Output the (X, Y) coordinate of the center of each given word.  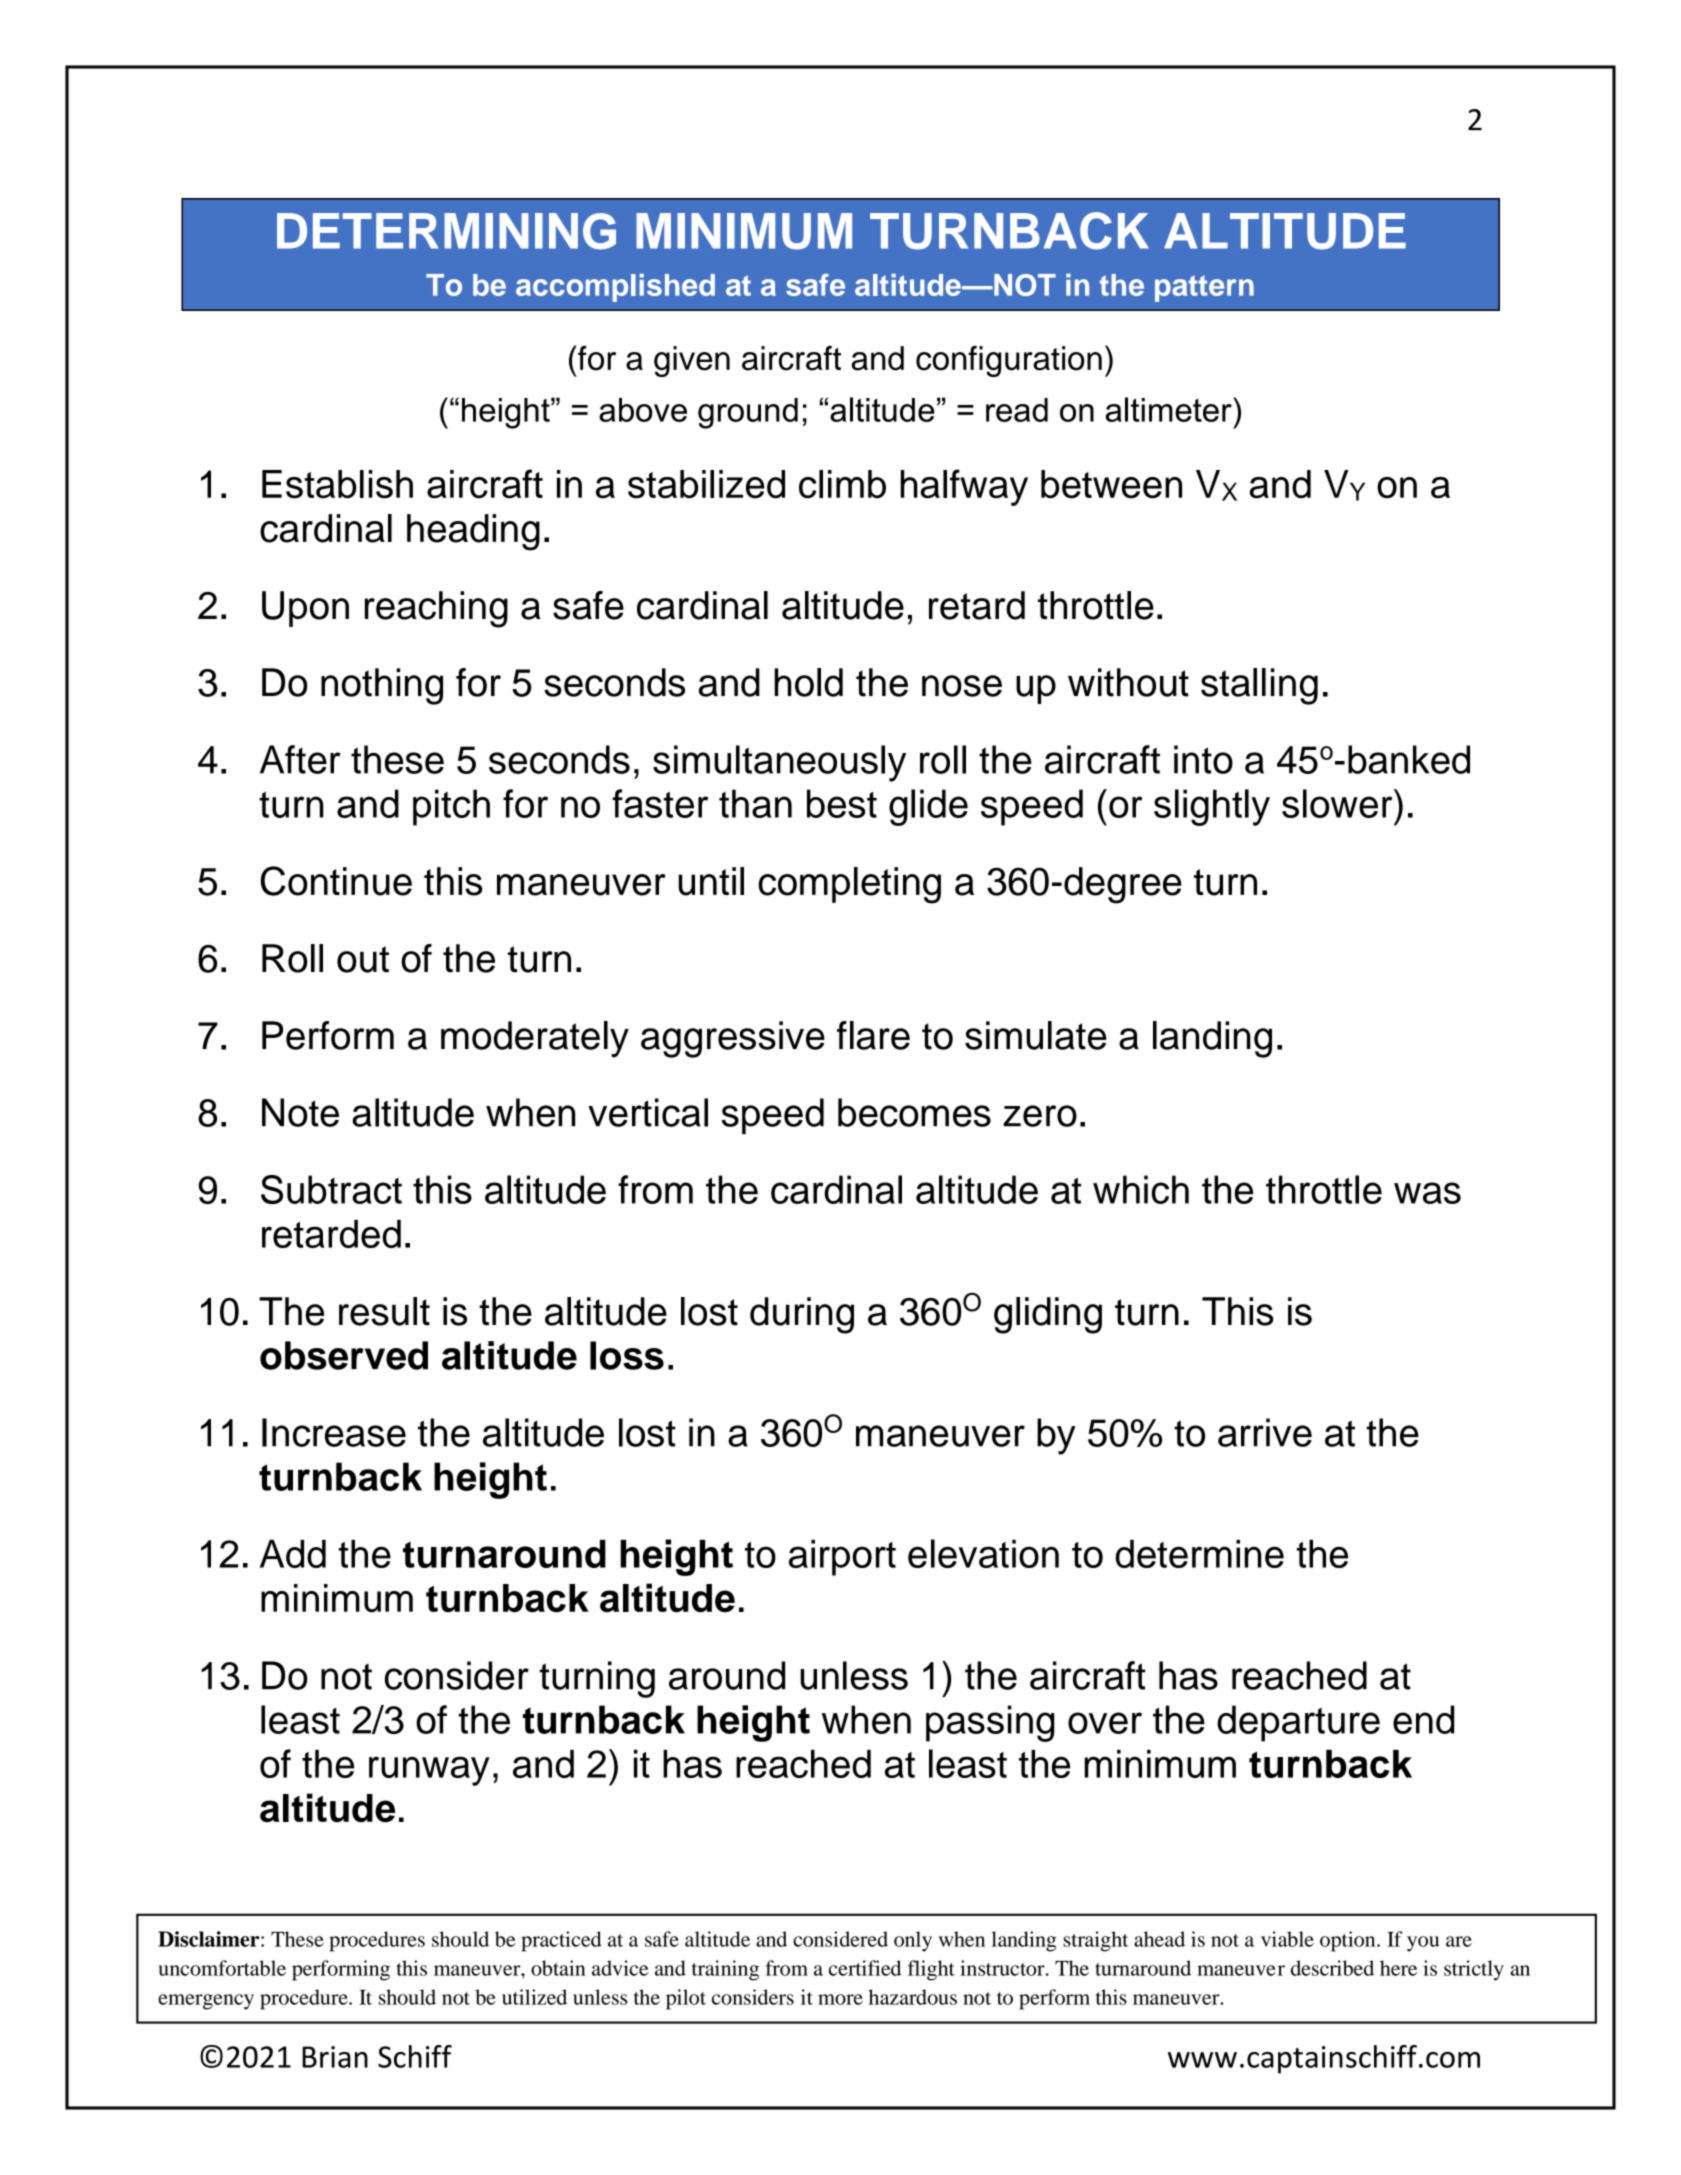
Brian (335, 2057)
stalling (1259, 686)
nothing (382, 686)
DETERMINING (446, 231)
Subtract (331, 1189)
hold (808, 682)
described (1332, 1968)
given (692, 361)
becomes (914, 1112)
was (1427, 1193)
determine (1199, 1554)
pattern (1204, 288)
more (840, 1999)
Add (293, 1554)
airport (842, 1558)
